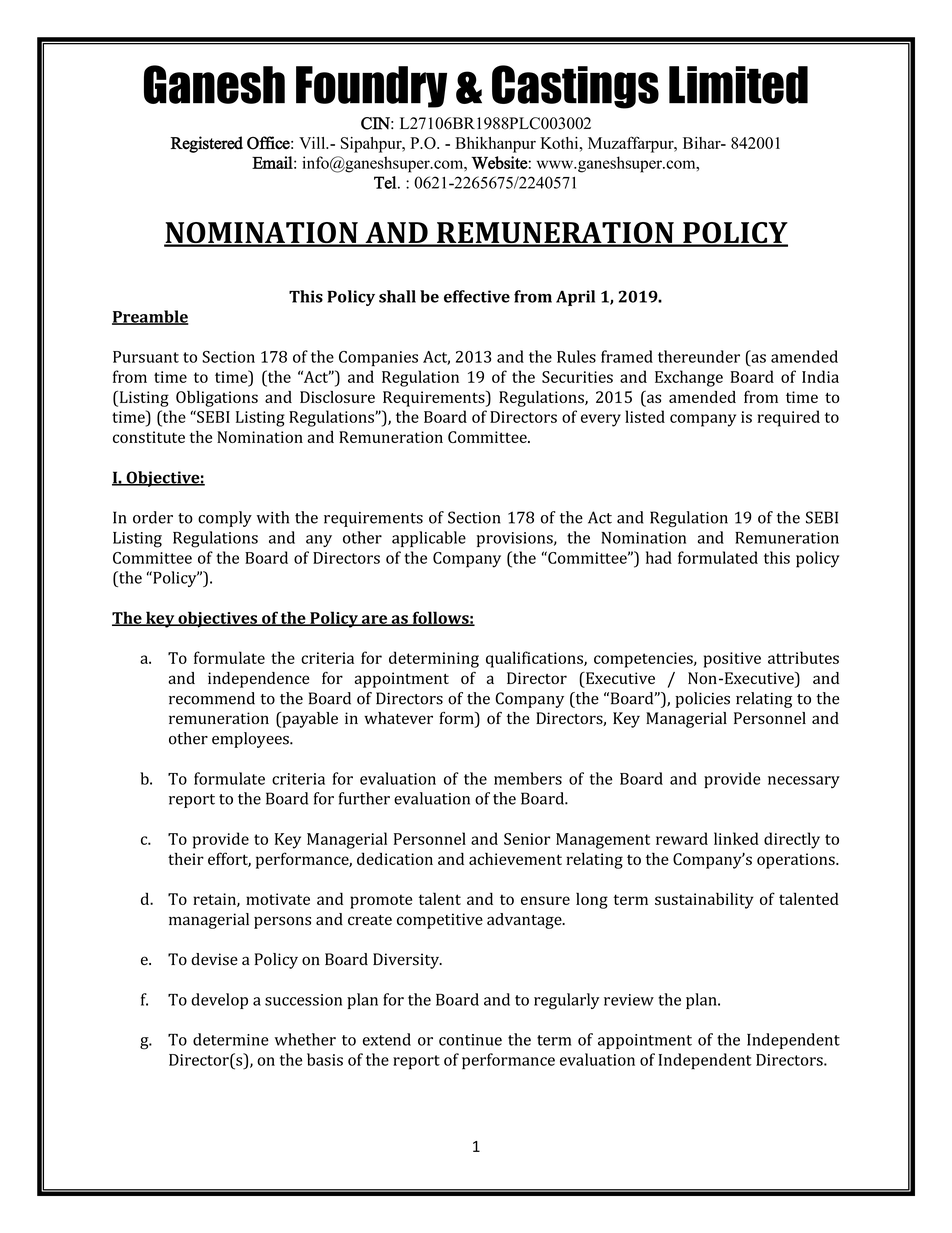 Image resolution: width=952 pixels, height=1233 pixels. Describe the element at coordinates (219, 1001) in the image. I see `develop` at that location.
